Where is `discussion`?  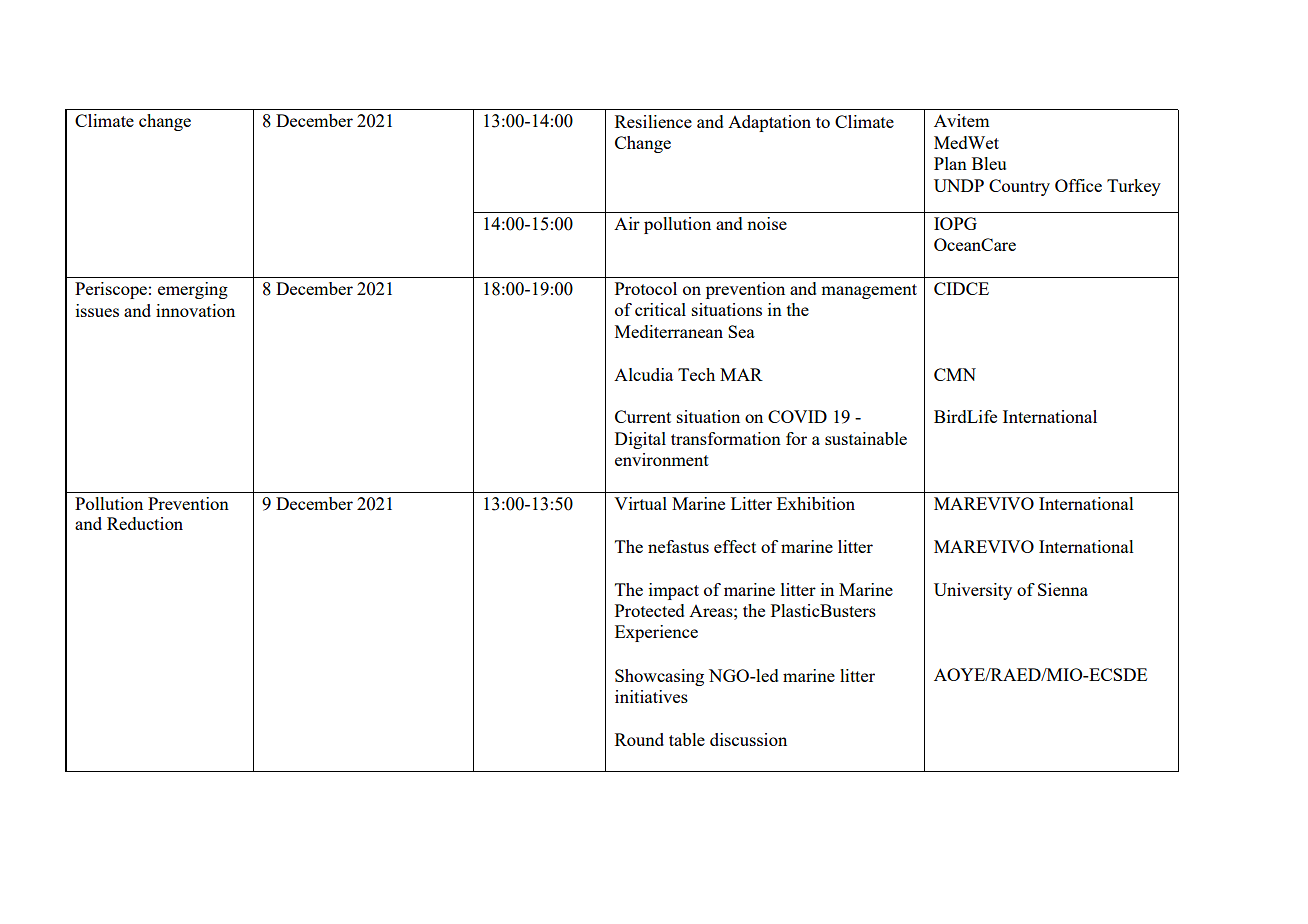
discussion is located at coordinates (748, 739).
